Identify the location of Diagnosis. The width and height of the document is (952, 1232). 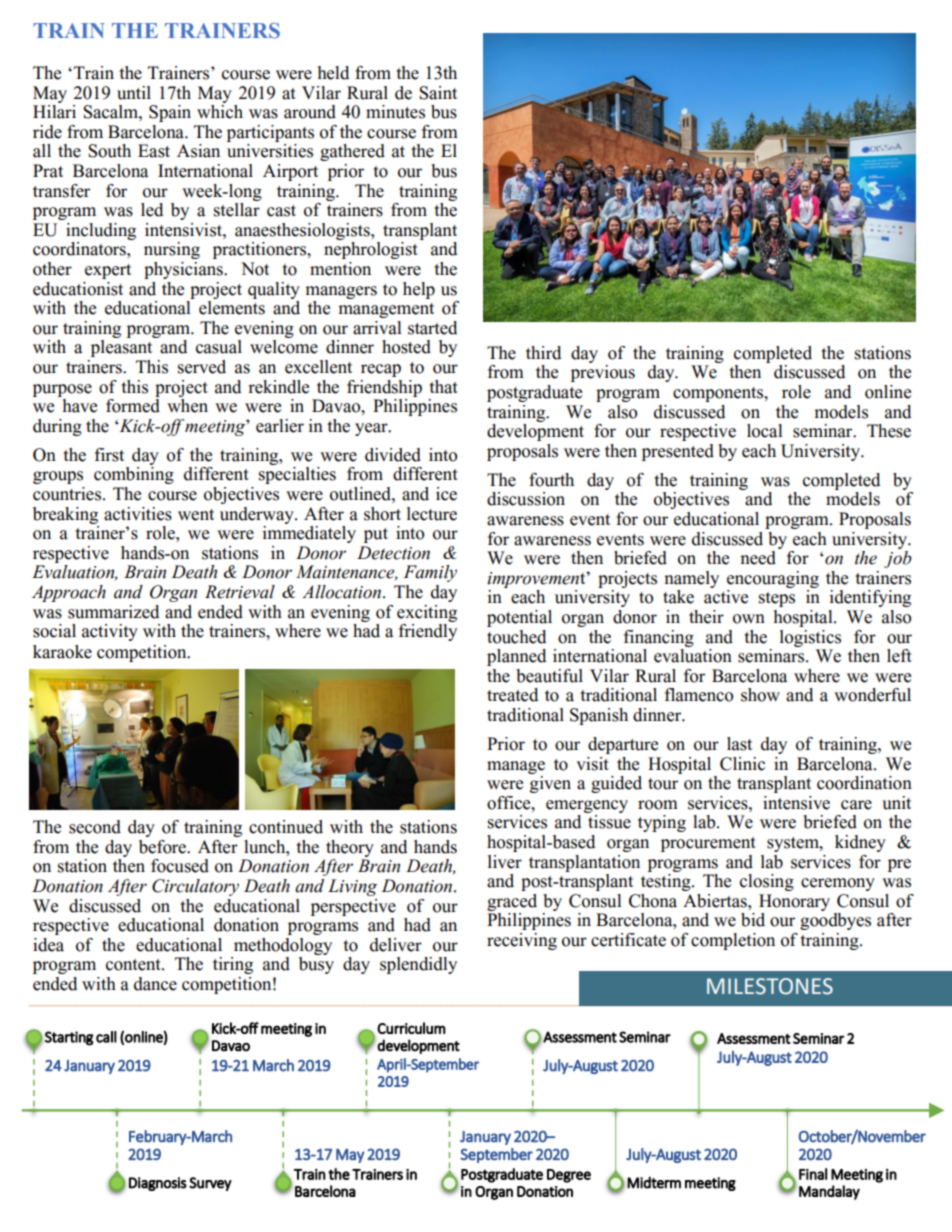
(158, 1184).
